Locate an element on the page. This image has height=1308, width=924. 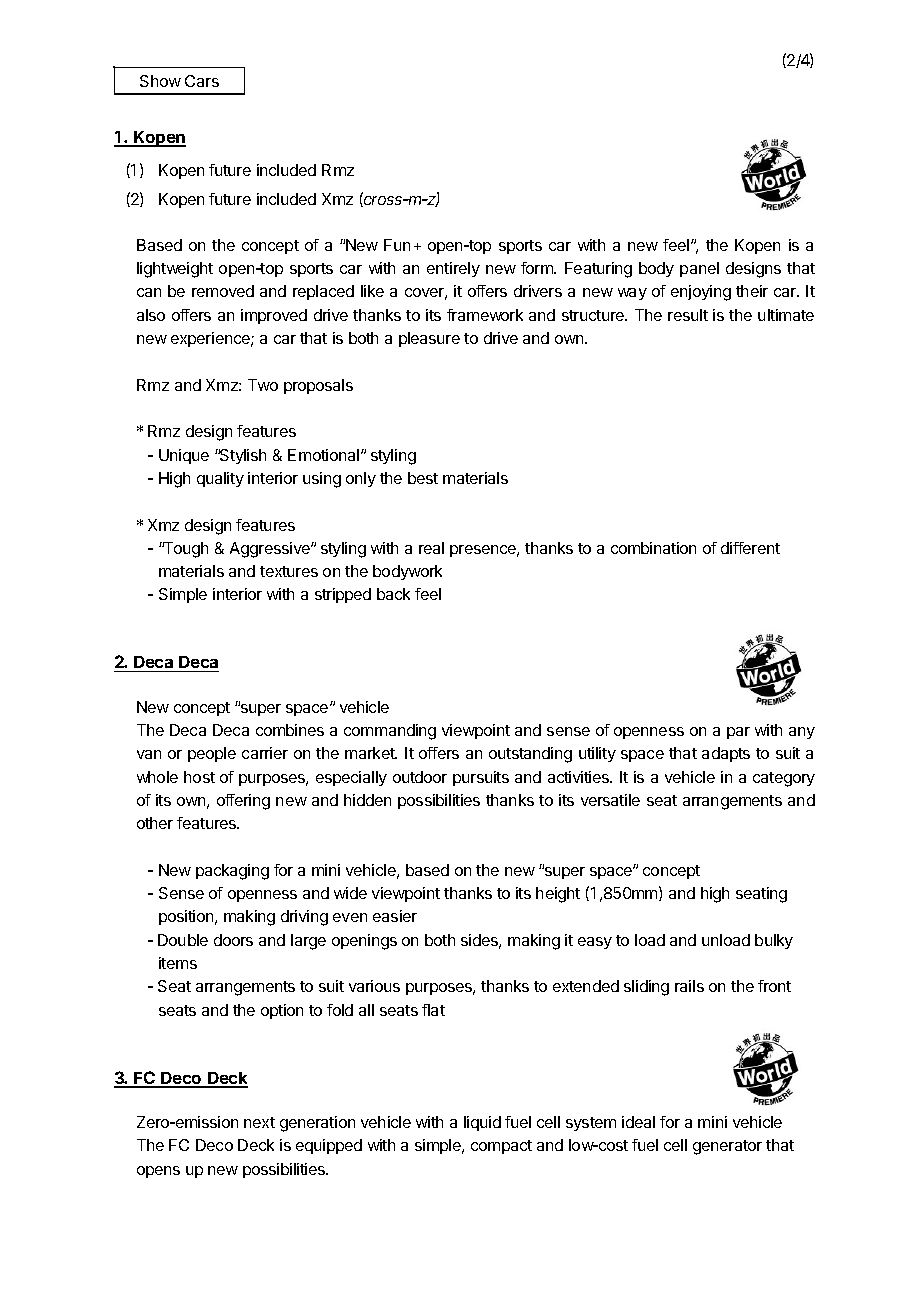
panel is located at coordinates (699, 269).
